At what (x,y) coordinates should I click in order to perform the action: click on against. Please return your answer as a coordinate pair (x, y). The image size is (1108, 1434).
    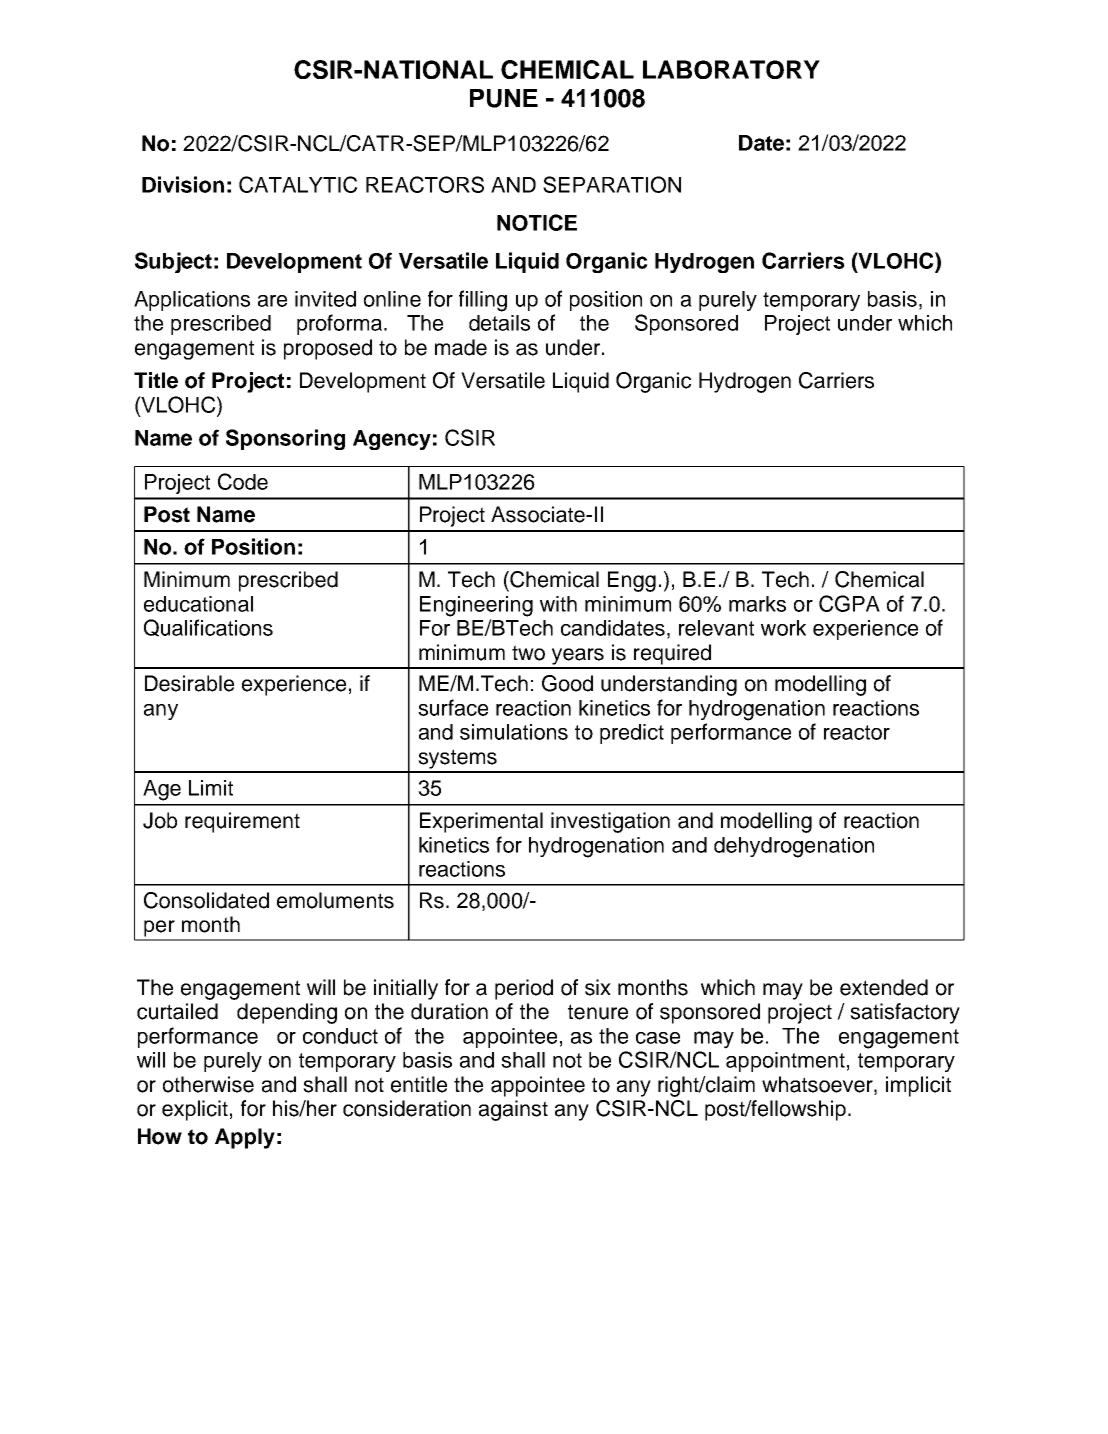
    Looking at the image, I should click on (513, 1110).
